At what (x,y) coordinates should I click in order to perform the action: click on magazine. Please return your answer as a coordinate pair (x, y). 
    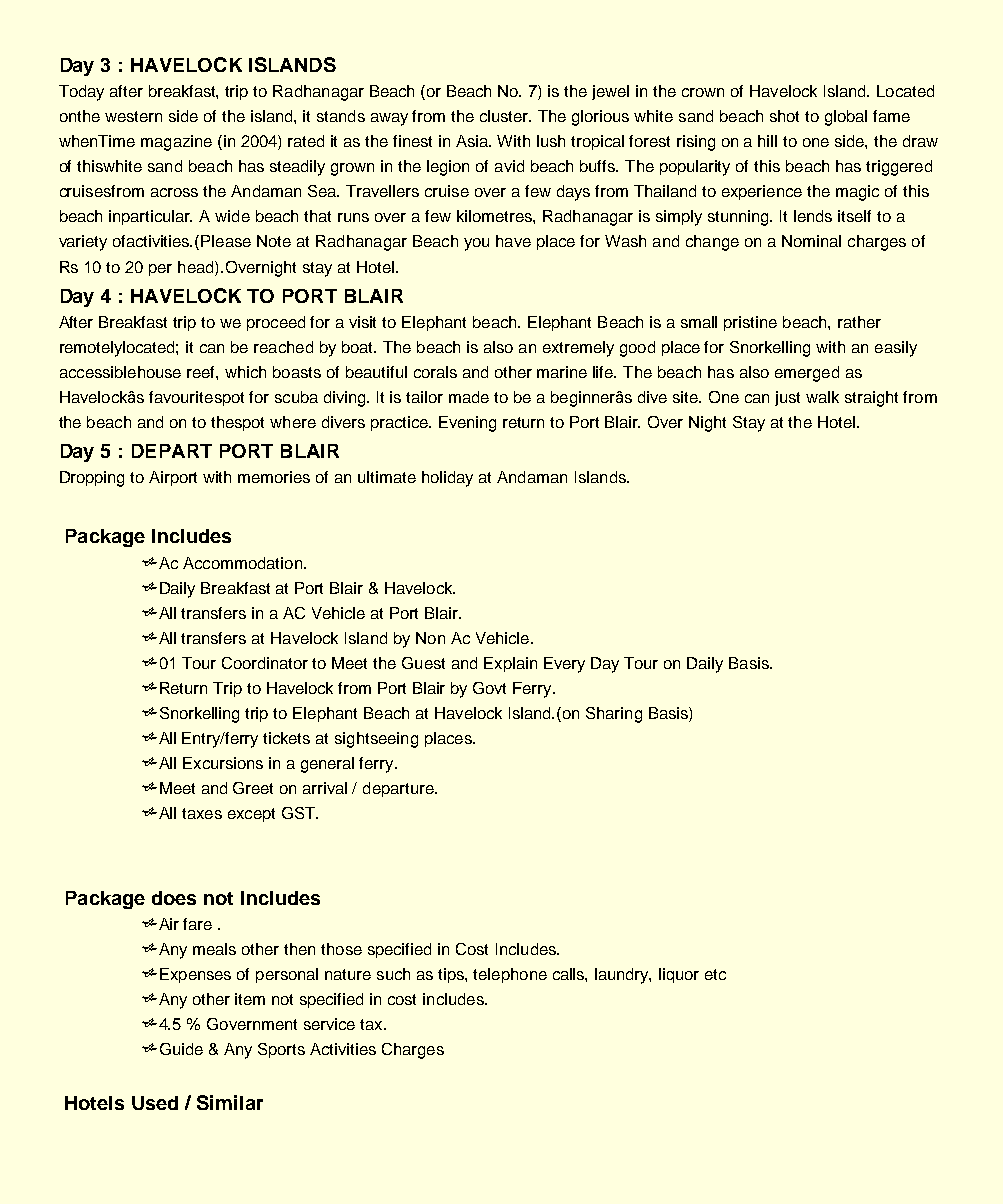
    Looking at the image, I should click on (176, 143).
